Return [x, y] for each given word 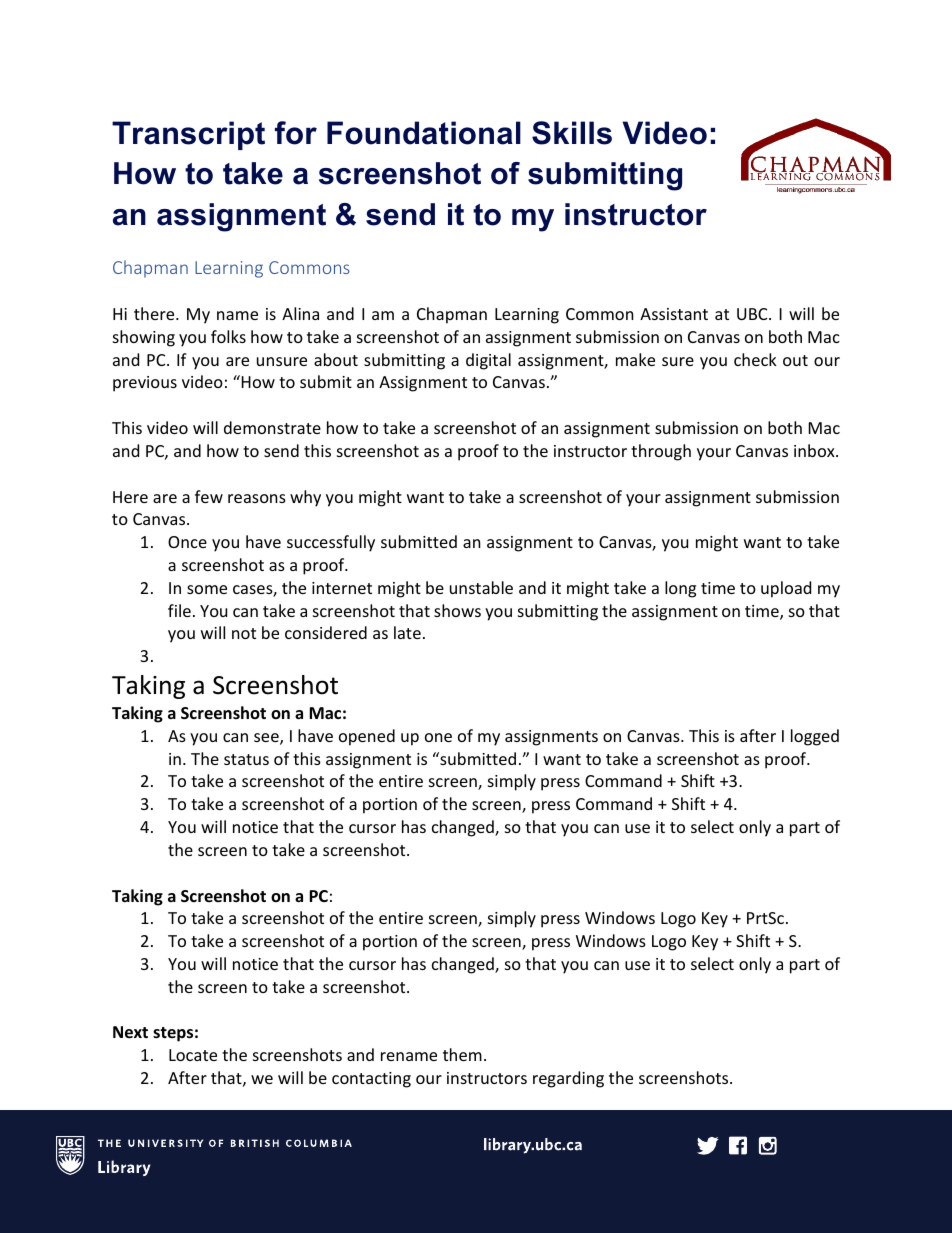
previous [145, 384]
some [207, 589]
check [755, 359]
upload [786, 589]
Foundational [424, 133]
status [246, 759]
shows [457, 610]
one [438, 737]
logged [815, 737]
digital [488, 361]
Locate [193, 1055]
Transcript [188, 135]
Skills [572, 133]
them [462, 1054]
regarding [568, 1079]
